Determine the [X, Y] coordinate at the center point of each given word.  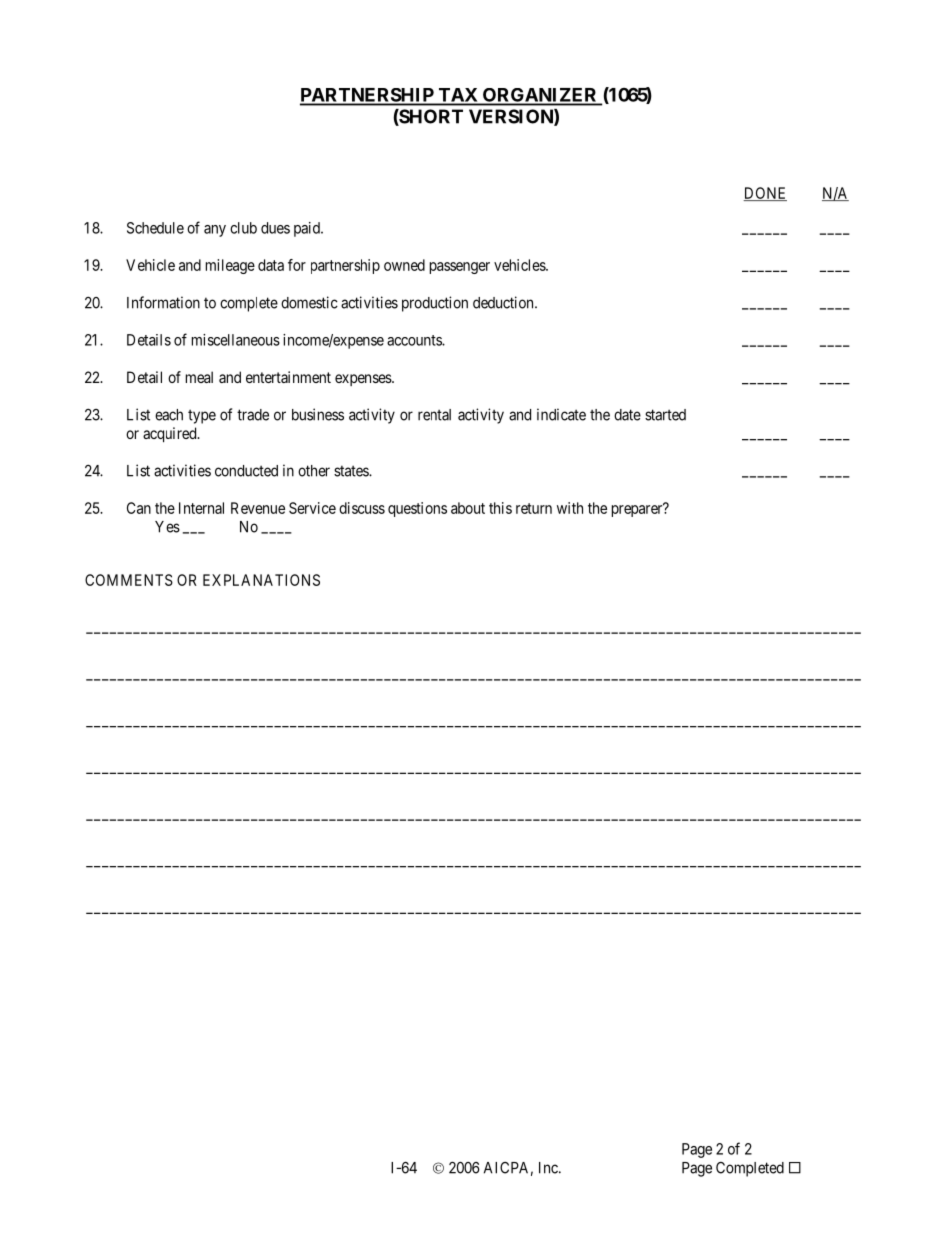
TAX [458, 96]
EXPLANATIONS [261, 580]
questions [417, 509]
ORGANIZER [540, 96]
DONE [765, 194]
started [665, 415]
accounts [415, 340]
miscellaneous [236, 340]
